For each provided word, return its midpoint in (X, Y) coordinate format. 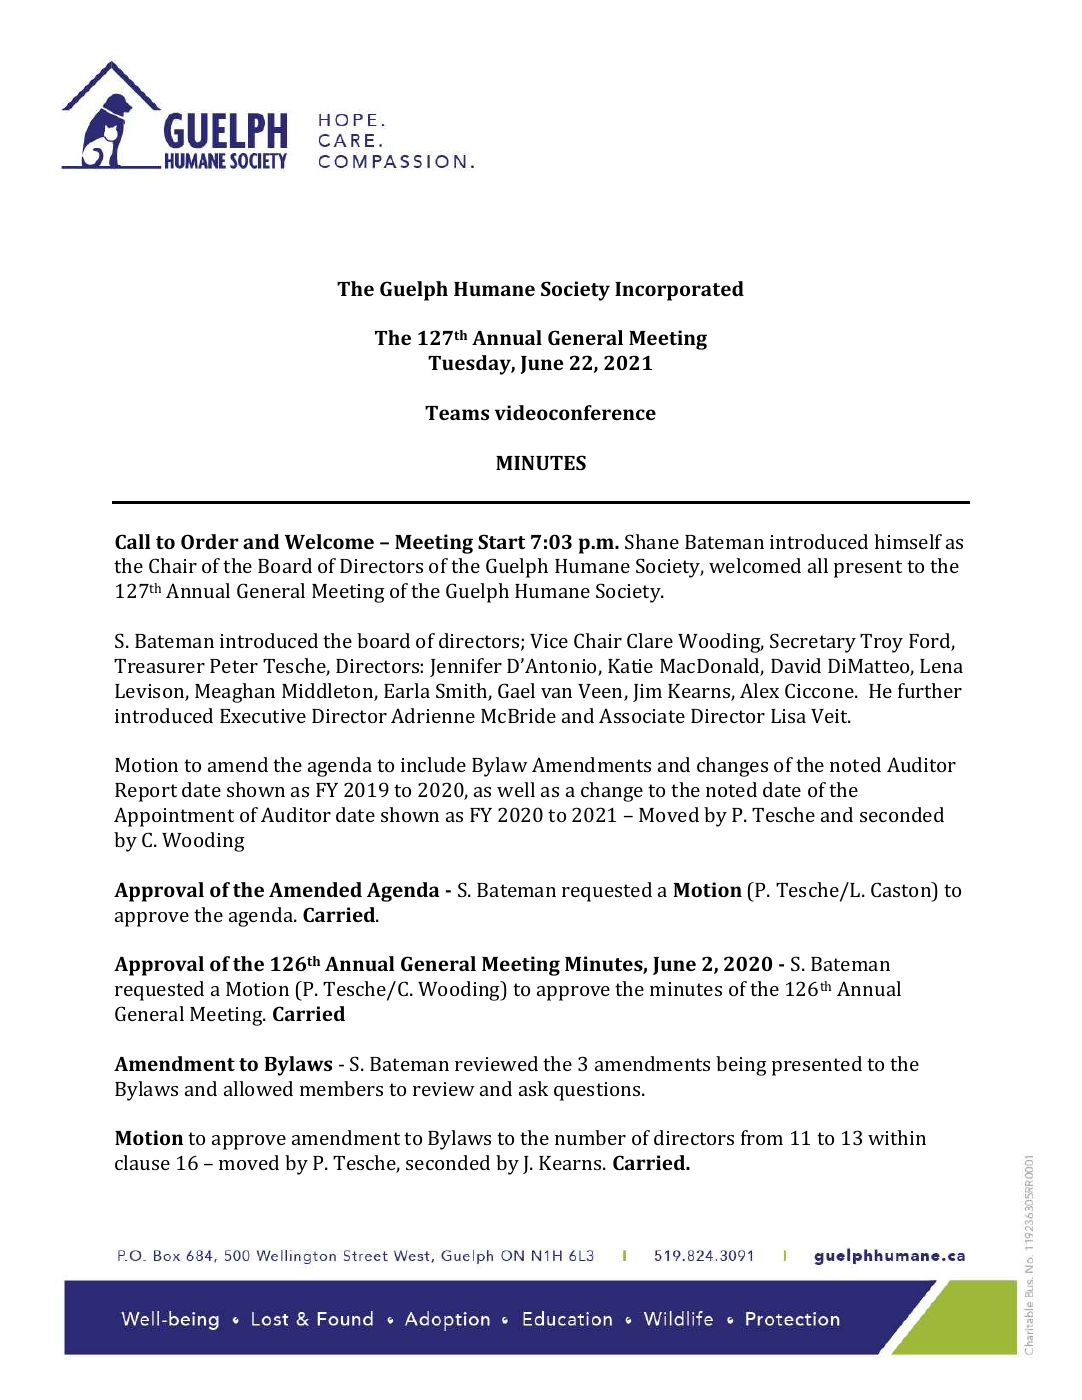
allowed (258, 1088)
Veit (830, 716)
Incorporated (679, 291)
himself (908, 541)
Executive (263, 716)
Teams (457, 413)
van (556, 693)
